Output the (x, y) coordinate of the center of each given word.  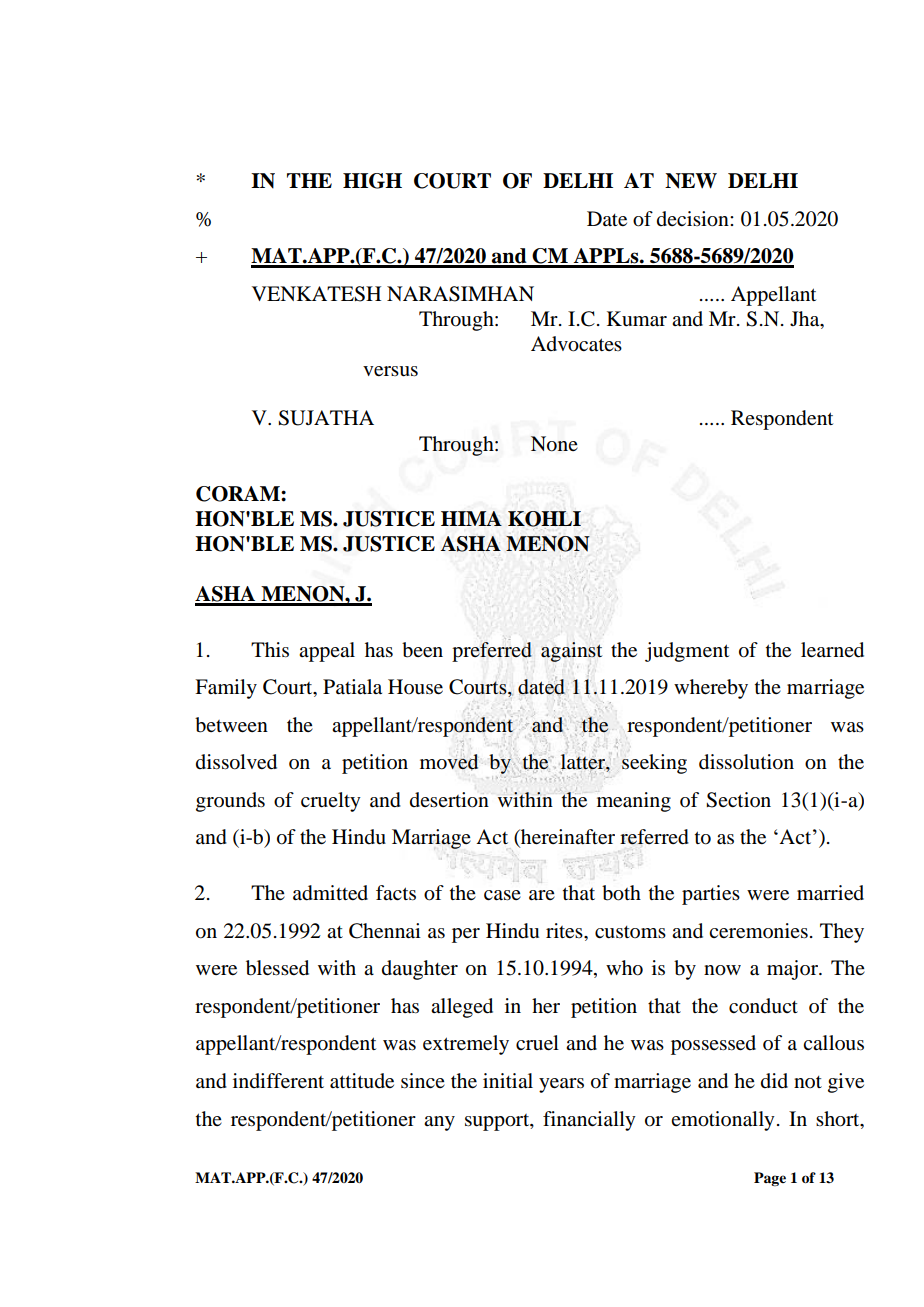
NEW (691, 181)
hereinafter (567, 838)
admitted (330, 893)
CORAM (239, 494)
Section (738, 800)
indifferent (278, 1081)
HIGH (372, 181)
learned (832, 650)
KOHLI (544, 519)
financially (589, 1121)
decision (694, 219)
